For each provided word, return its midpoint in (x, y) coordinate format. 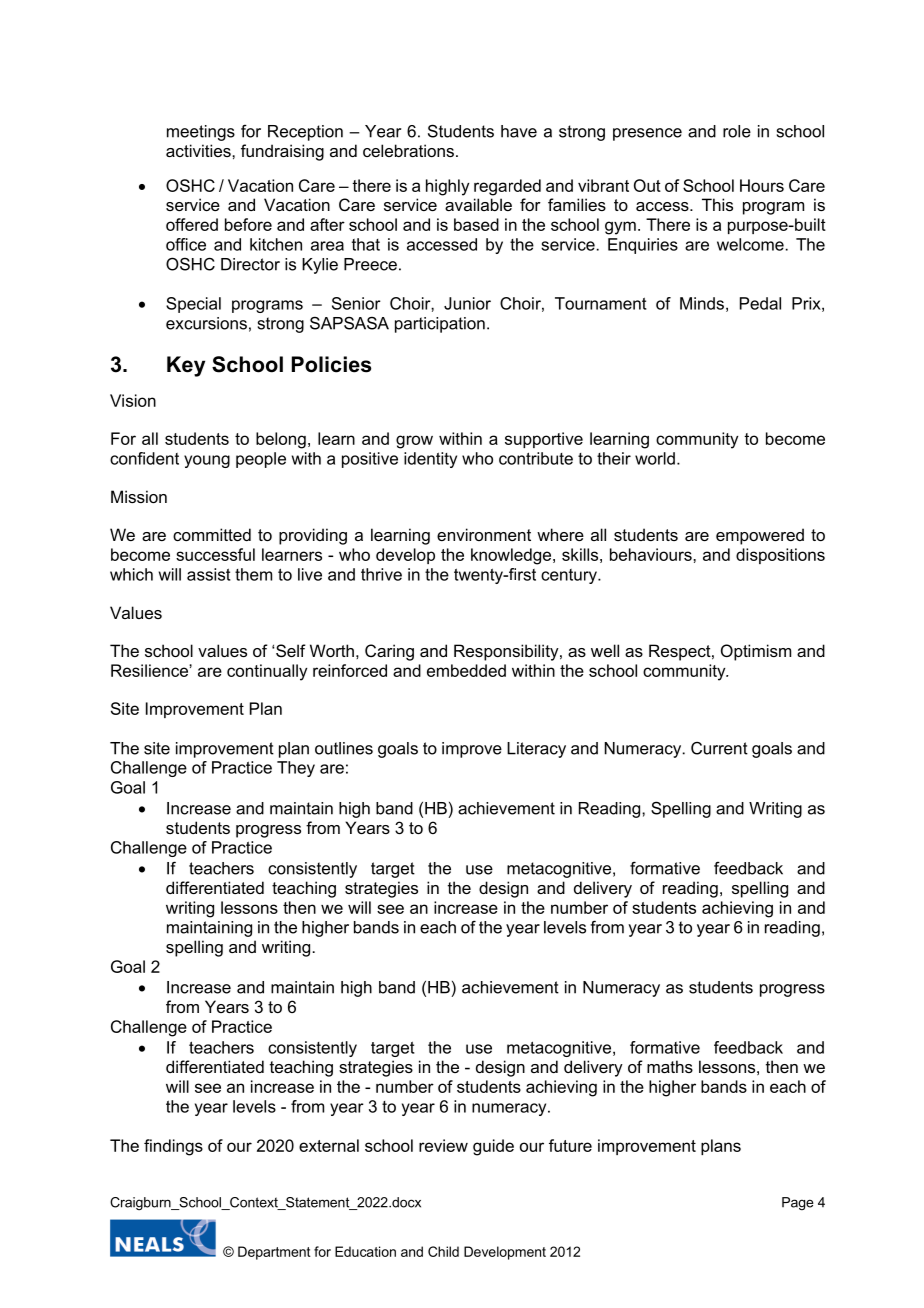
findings (173, 1147)
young (207, 461)
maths (670, 1066)
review (443, 1145)
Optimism (756, 652)
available (478, 204)
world (655, 458)
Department (274, 1253)
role (737, 131)
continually (267, 672)
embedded (466, 670)
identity (430, 460)
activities (199, 150)
